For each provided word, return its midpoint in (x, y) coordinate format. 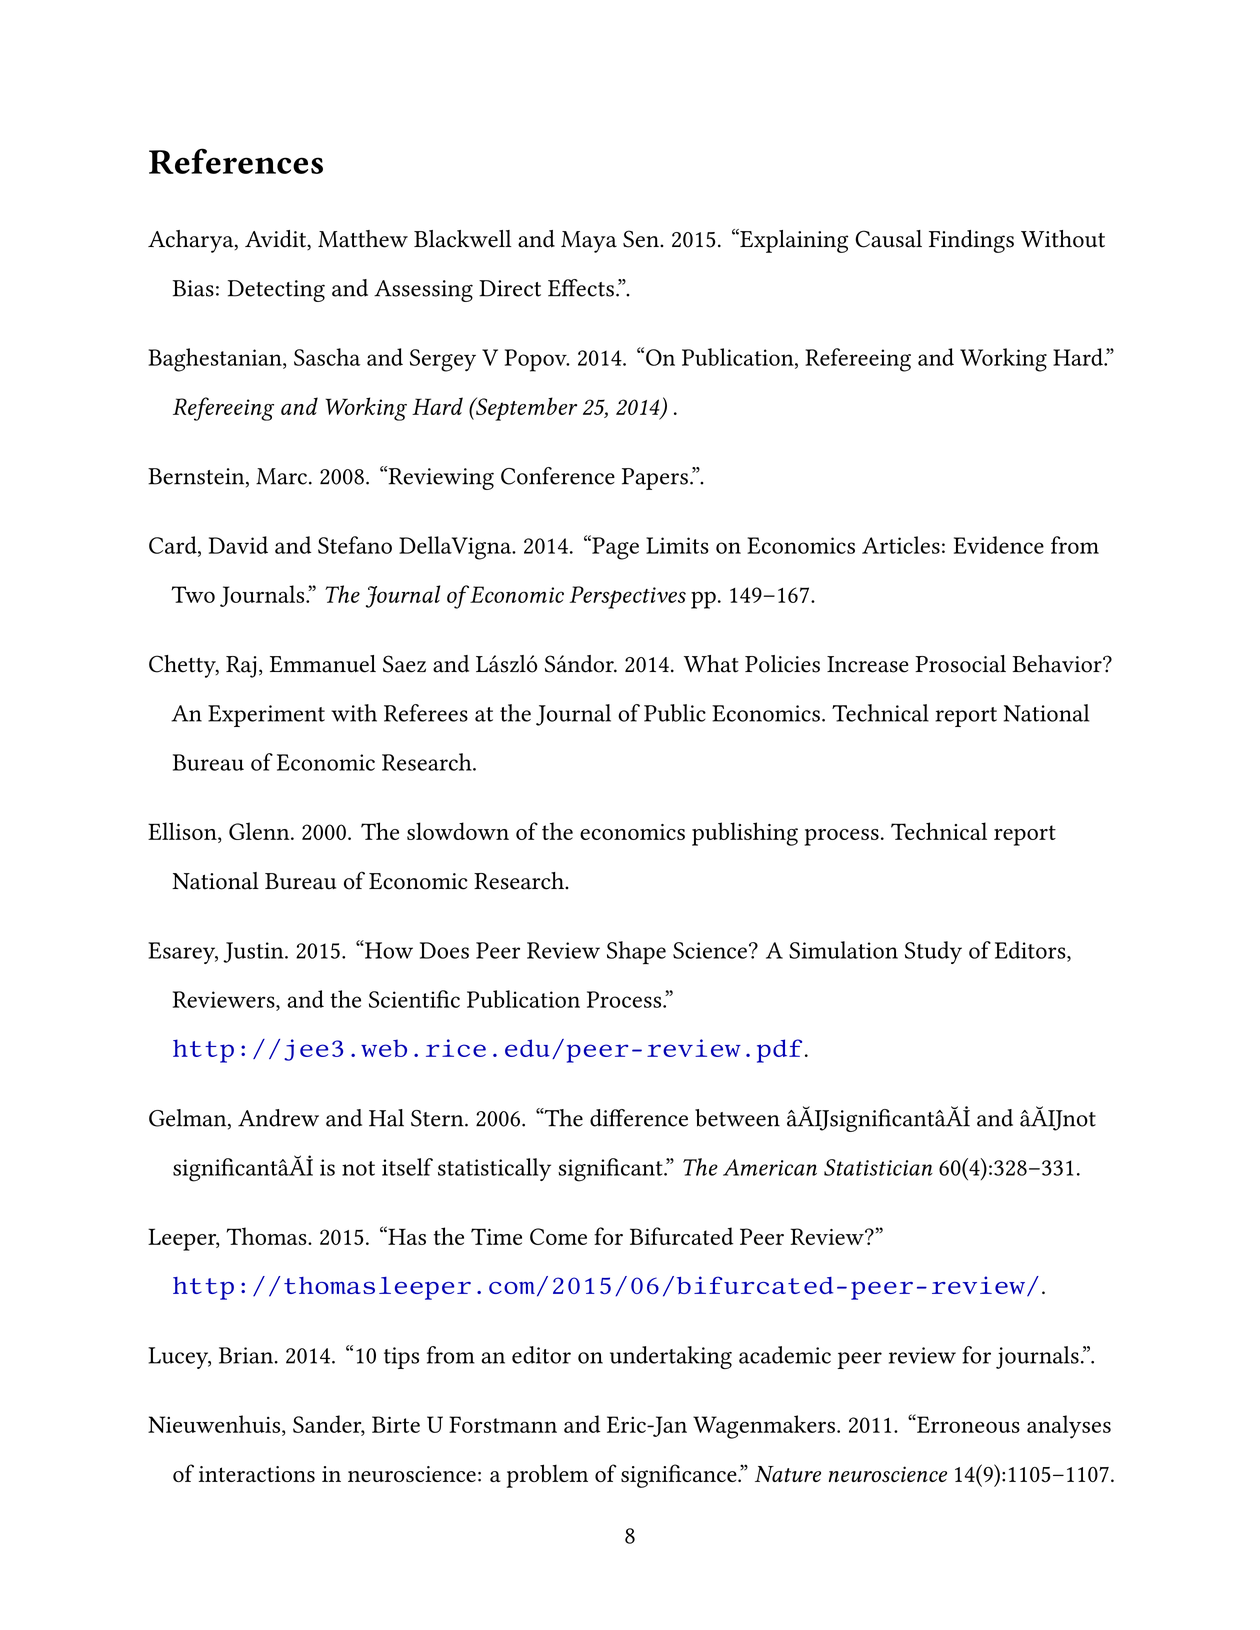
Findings (971, 241)
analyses (1069, 1427)
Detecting (276, 291)
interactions (257, 1474)
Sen (642, 239)
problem (547, 1476)
